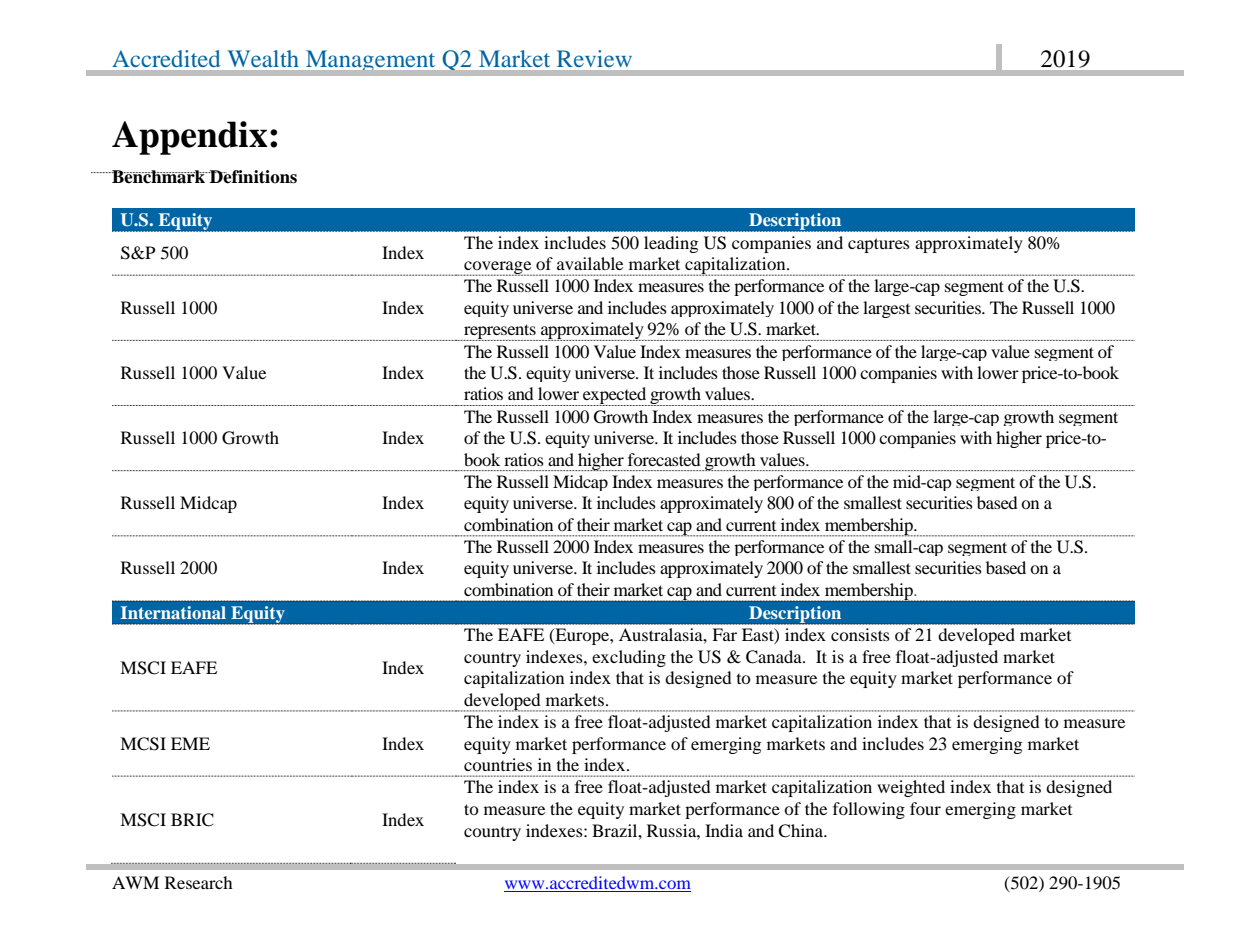 This screenshot has height=952, width=1233. I want to click on Research, so click(199, 882).
